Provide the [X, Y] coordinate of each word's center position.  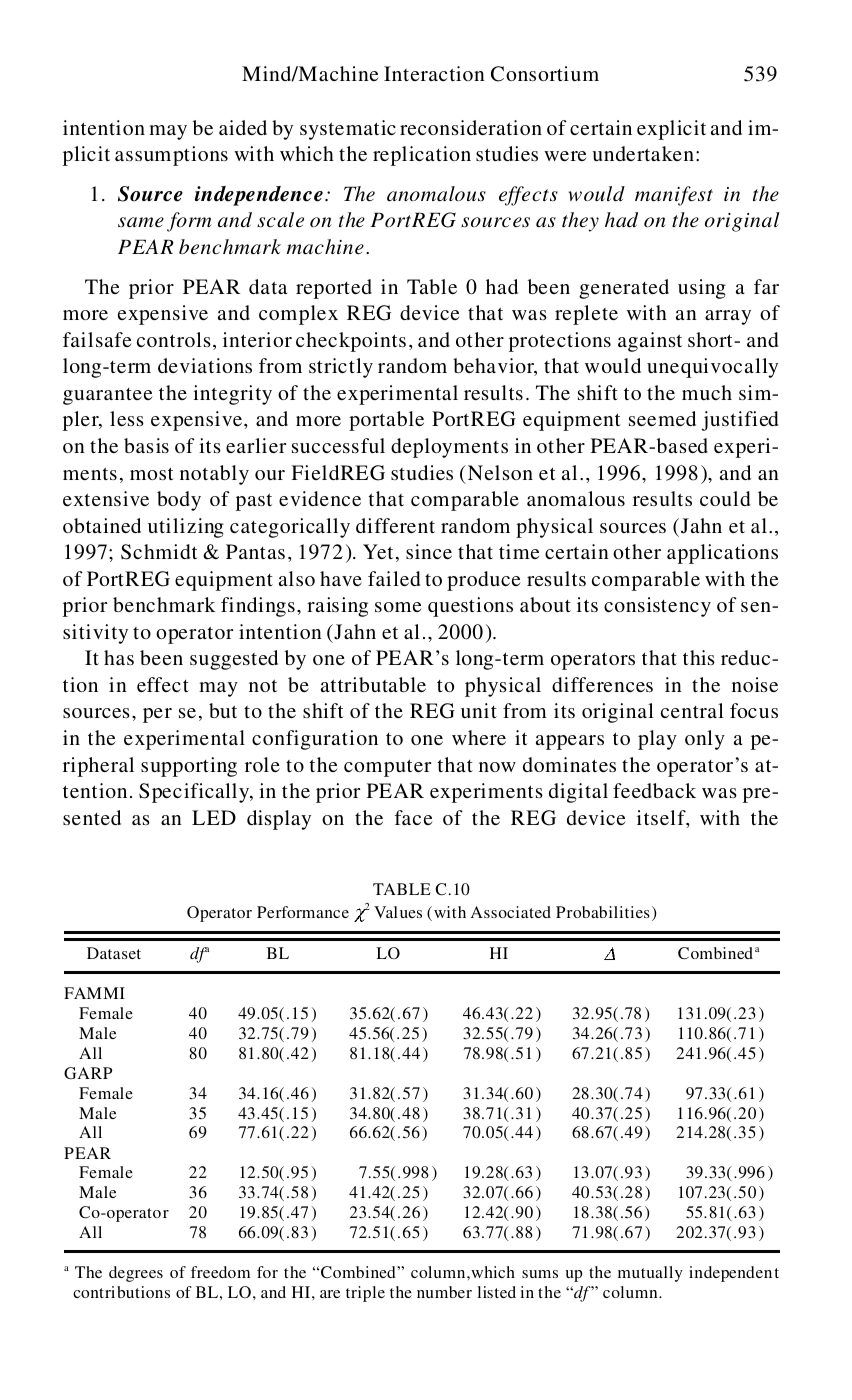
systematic [348, 130]
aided [243, 127]
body [179, 501]
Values [398, 912]
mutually [650, 1274]
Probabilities [603, 912]
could [725, 498]
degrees [136, 1274]
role [262, 764]
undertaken [643, 153]
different [395, 525]
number [444, 1292]
